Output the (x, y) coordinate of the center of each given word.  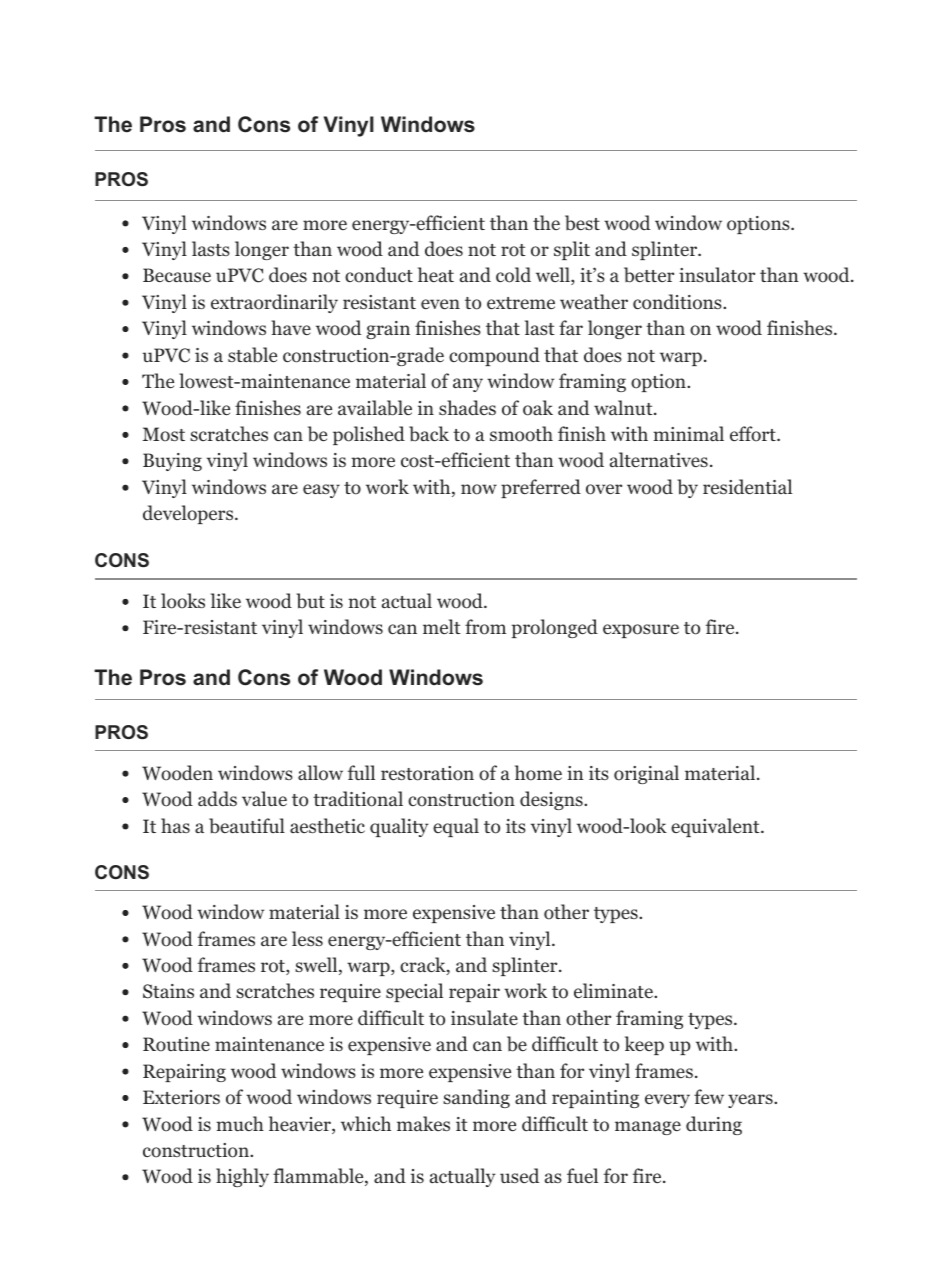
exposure (641, 631)
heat (436, 274)
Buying (172, 462)
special (414, 992)
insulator (717, 275)
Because (177, 275)
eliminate (614, 990)
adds (217, 799)
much (240, 1123)
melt (442, 626)
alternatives (659, 459)
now (479, 489)
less (307, 938)
